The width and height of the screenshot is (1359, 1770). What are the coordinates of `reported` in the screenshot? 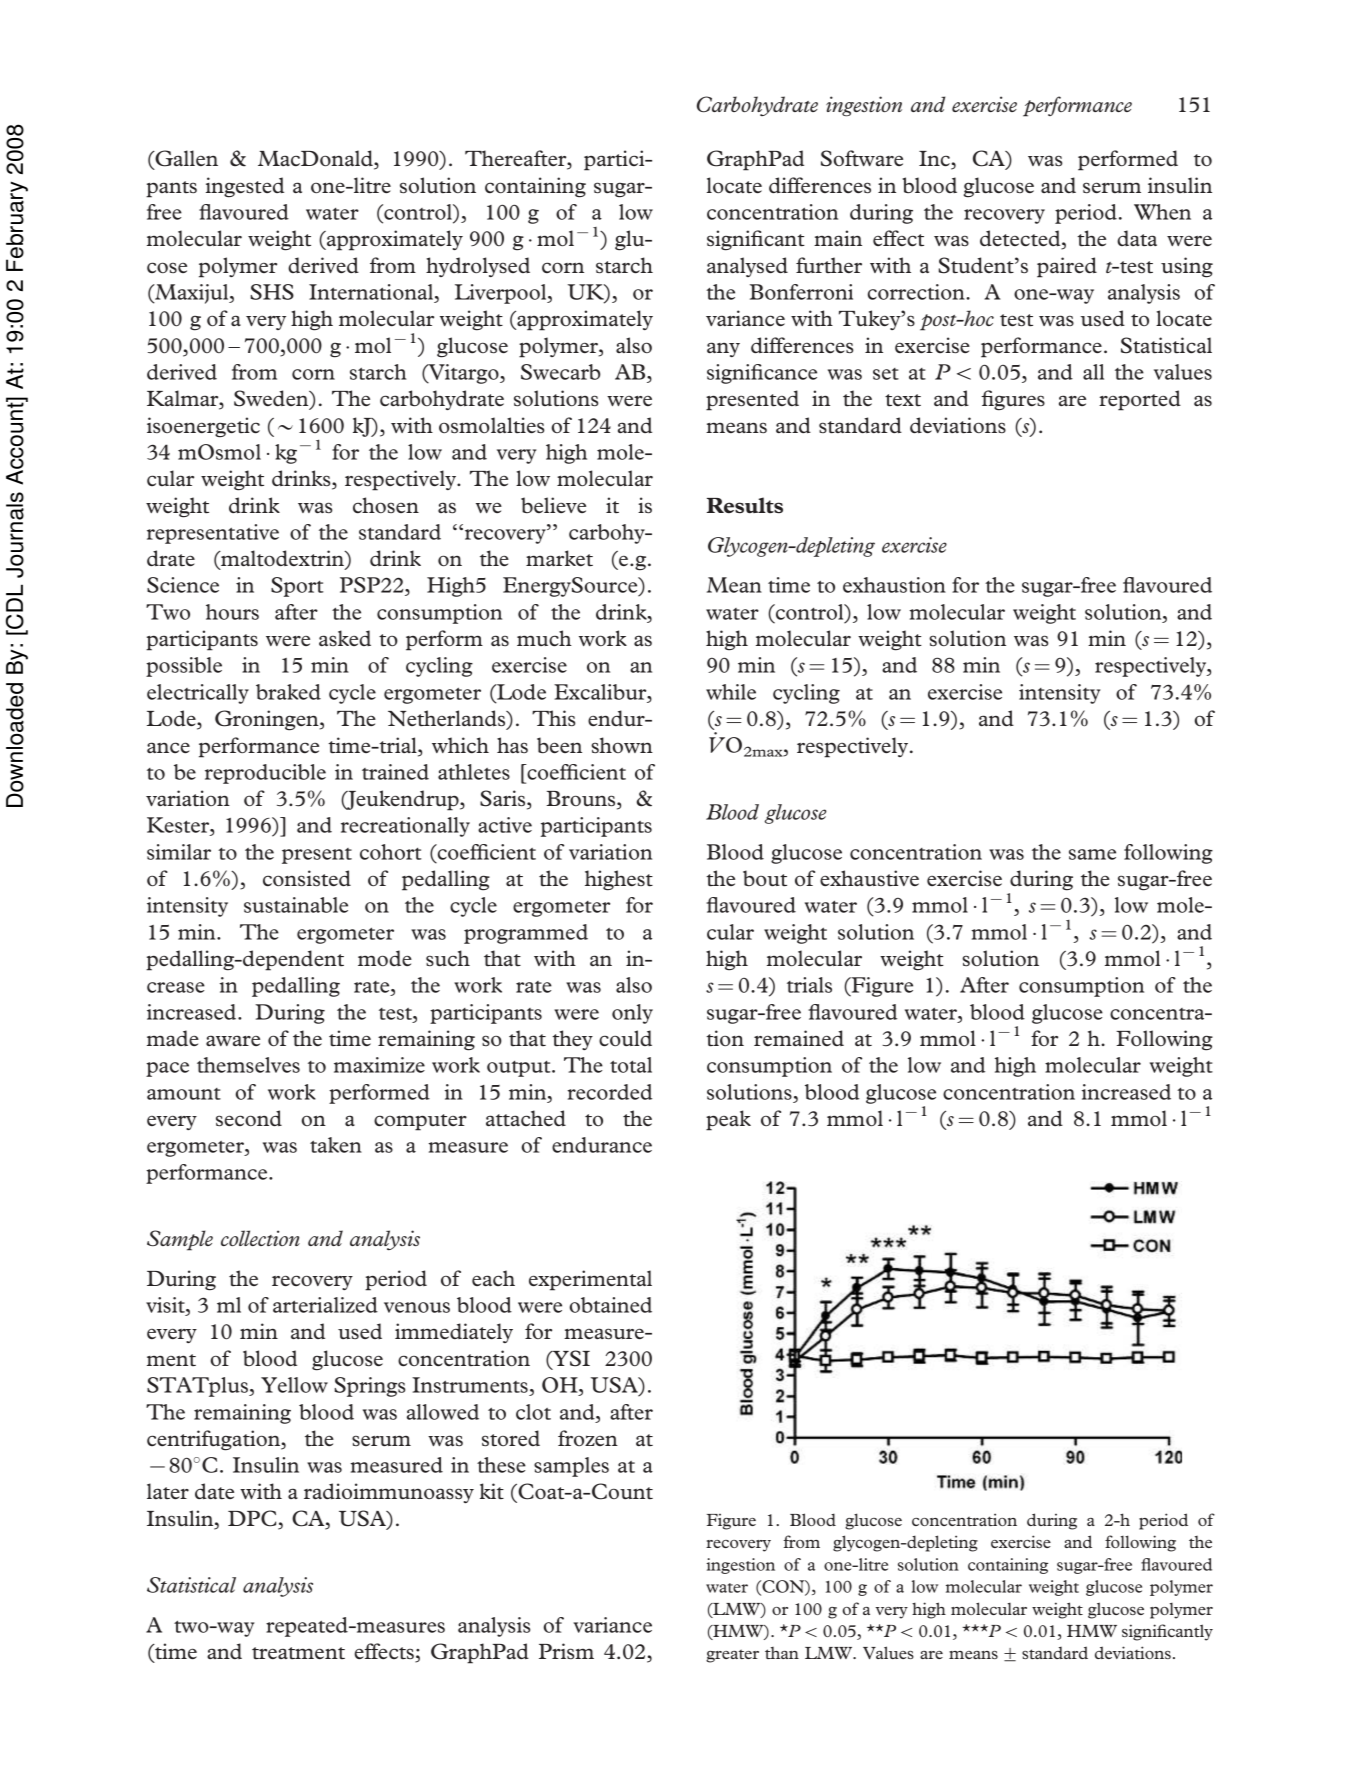 It's located at (1140, 400).
